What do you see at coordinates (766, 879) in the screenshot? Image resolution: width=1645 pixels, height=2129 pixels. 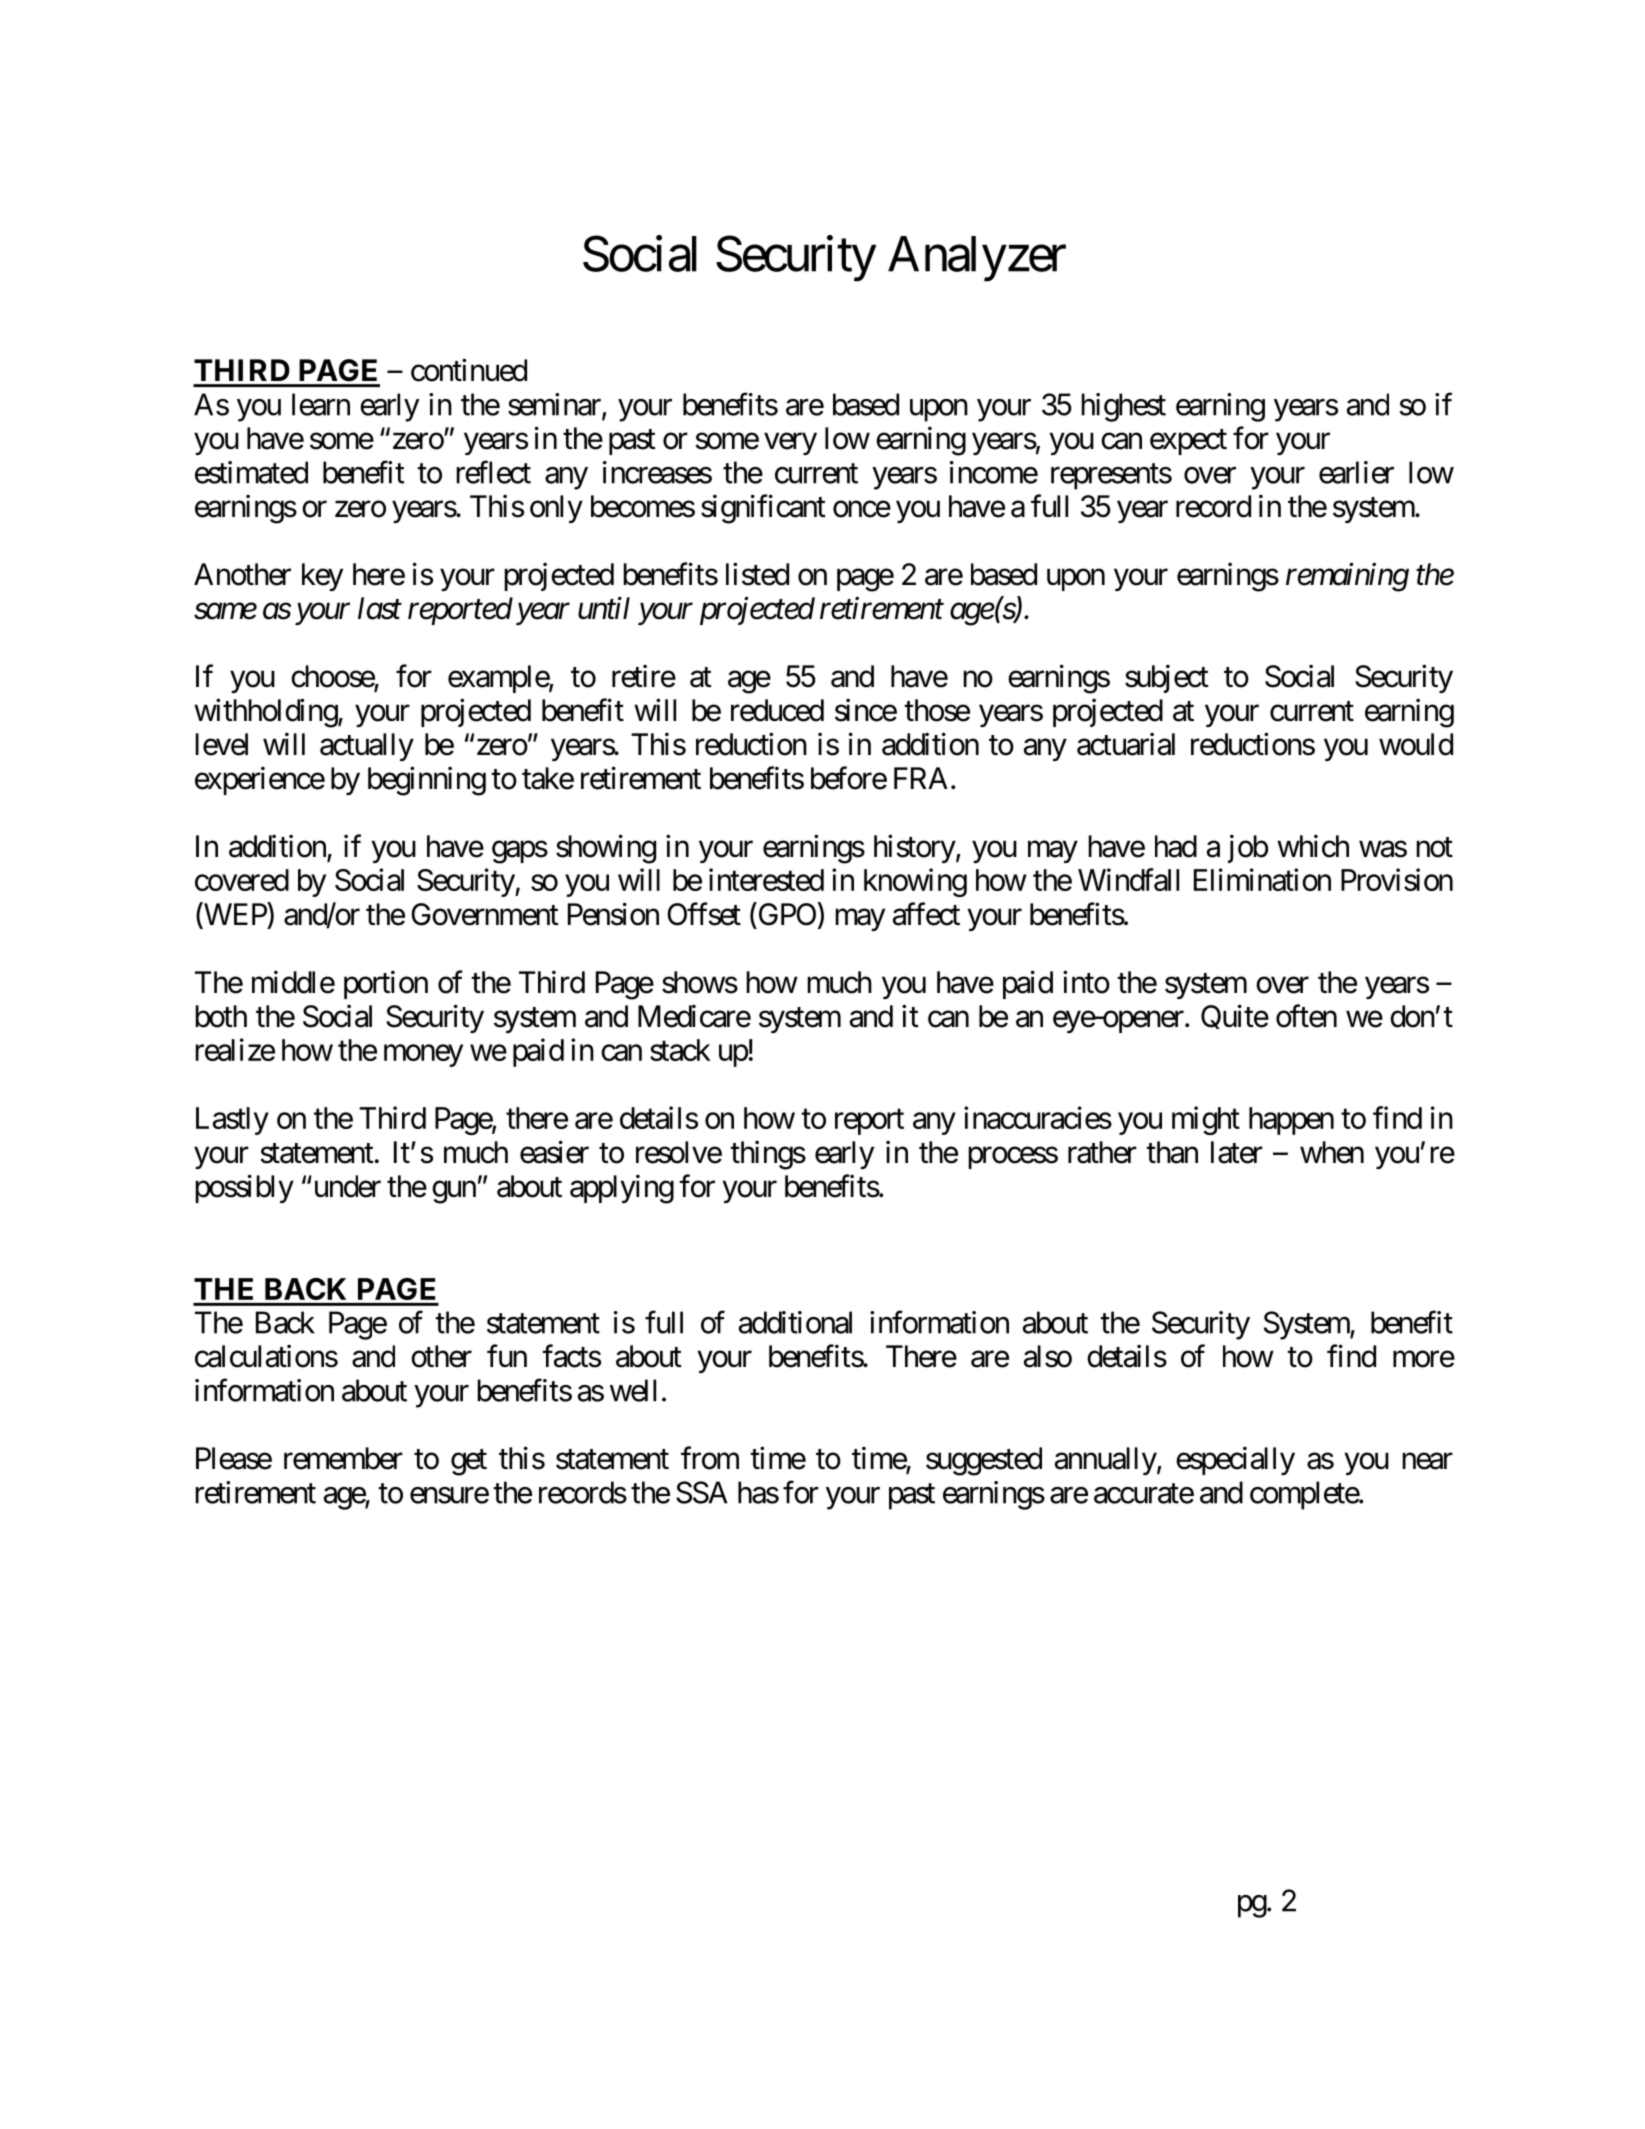 I see `interested` at bounding box center [766, 879].
